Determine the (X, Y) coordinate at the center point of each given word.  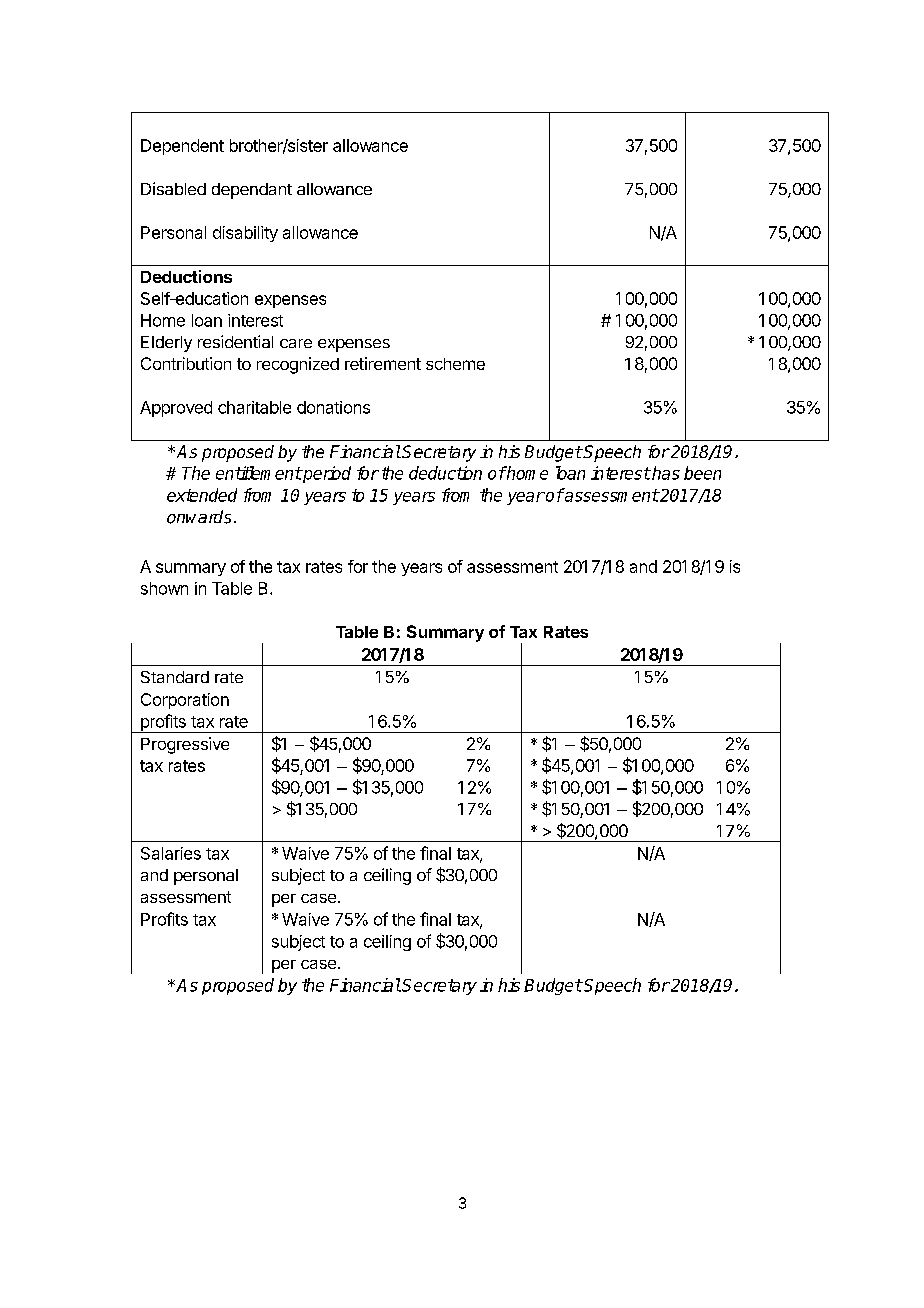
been (702, 473)
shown (164, 588)
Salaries (171, 853)
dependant (252, 191)
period (326, 474)
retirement (383, 363)
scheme (455, 364)
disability (245, 234)
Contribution (186, 363)
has (665, 473)
